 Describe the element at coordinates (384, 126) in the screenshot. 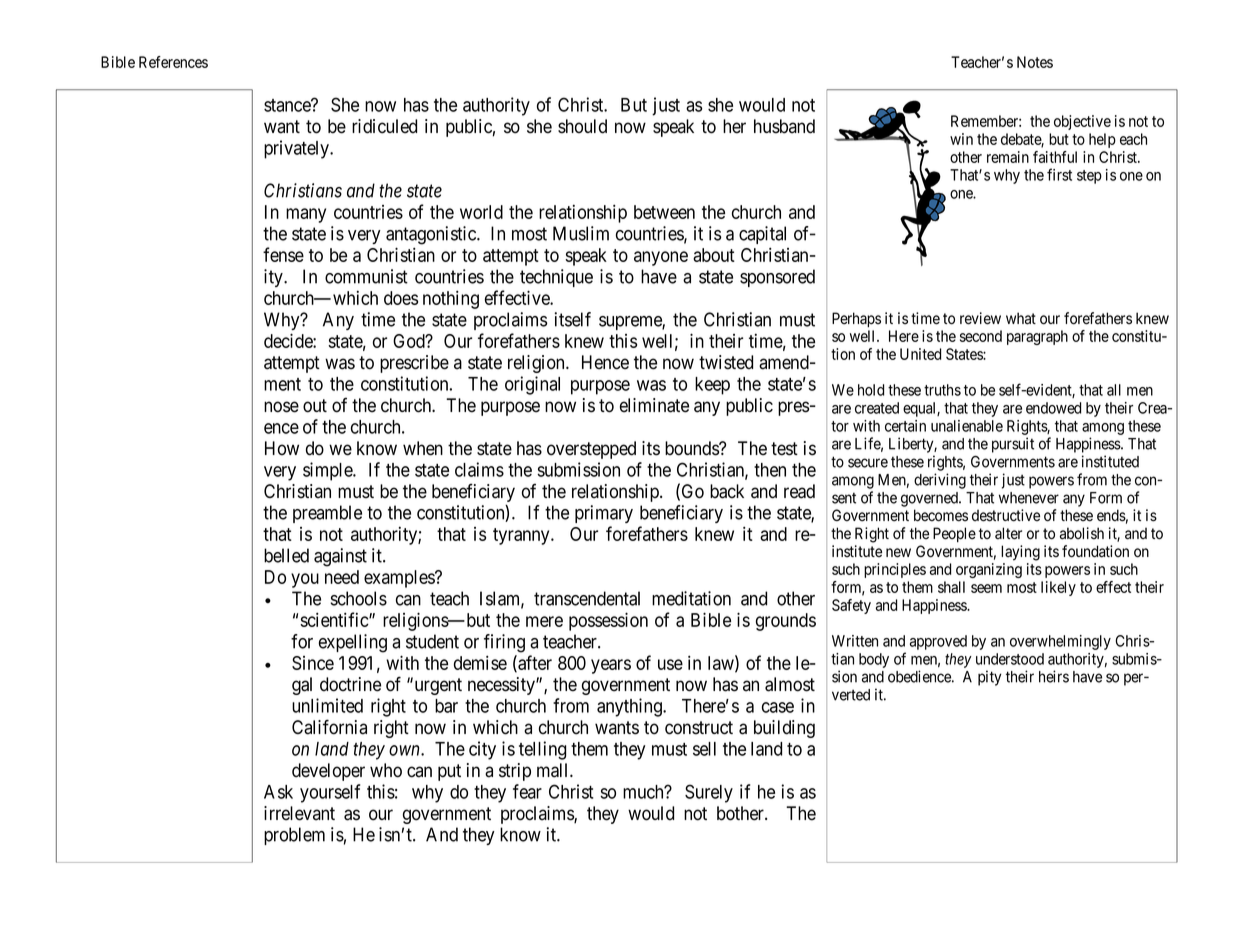

I see `ridiculed` at that location.
